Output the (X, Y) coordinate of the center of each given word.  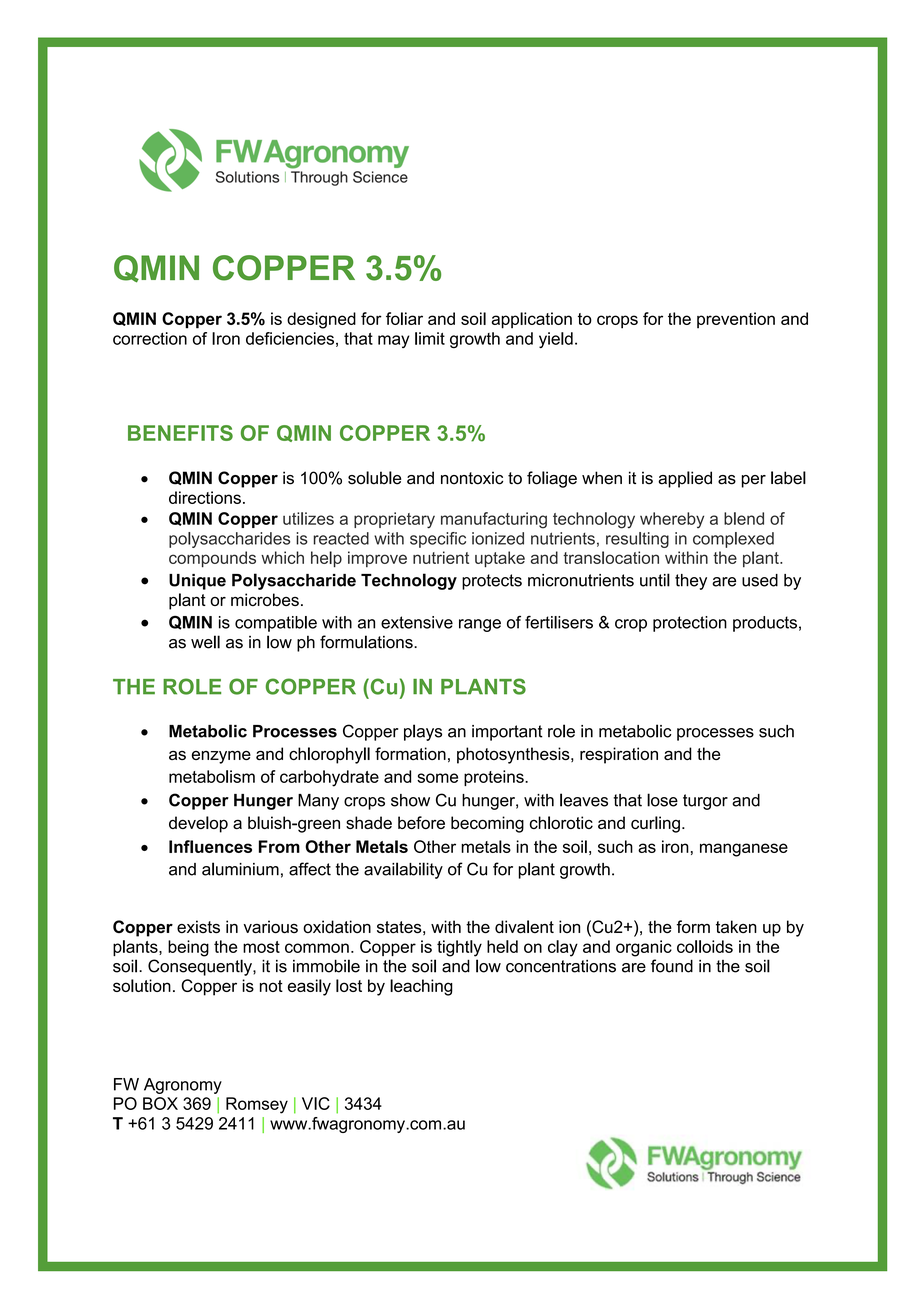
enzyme (221, 757)
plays (423, 732)
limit (430, 338)
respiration (619, 755)
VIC (316, 1103)
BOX (160, 1103)
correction (150, 338)
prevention (736, 320)
